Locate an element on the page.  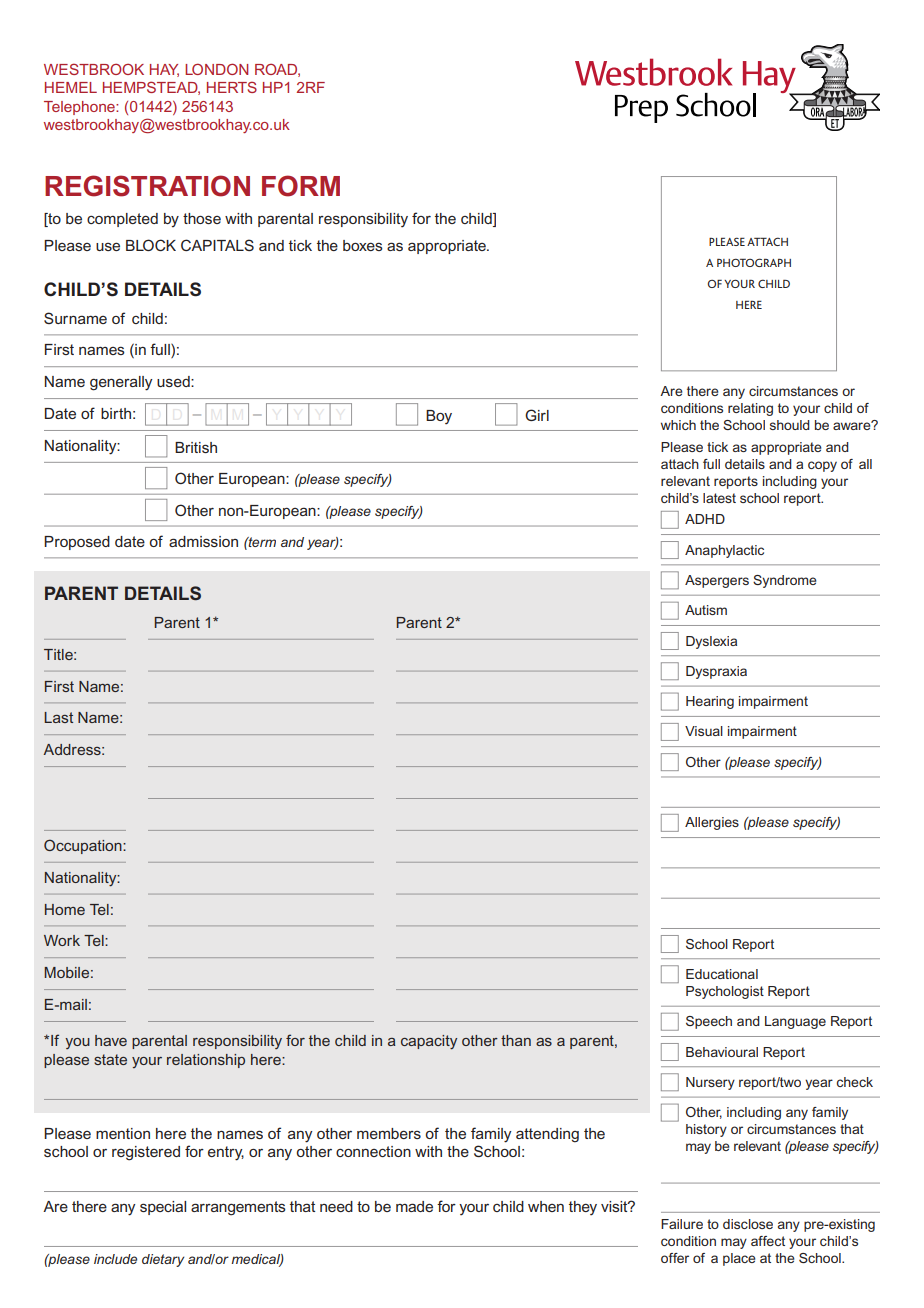
LONDON is located at coordinates (216, 69).
